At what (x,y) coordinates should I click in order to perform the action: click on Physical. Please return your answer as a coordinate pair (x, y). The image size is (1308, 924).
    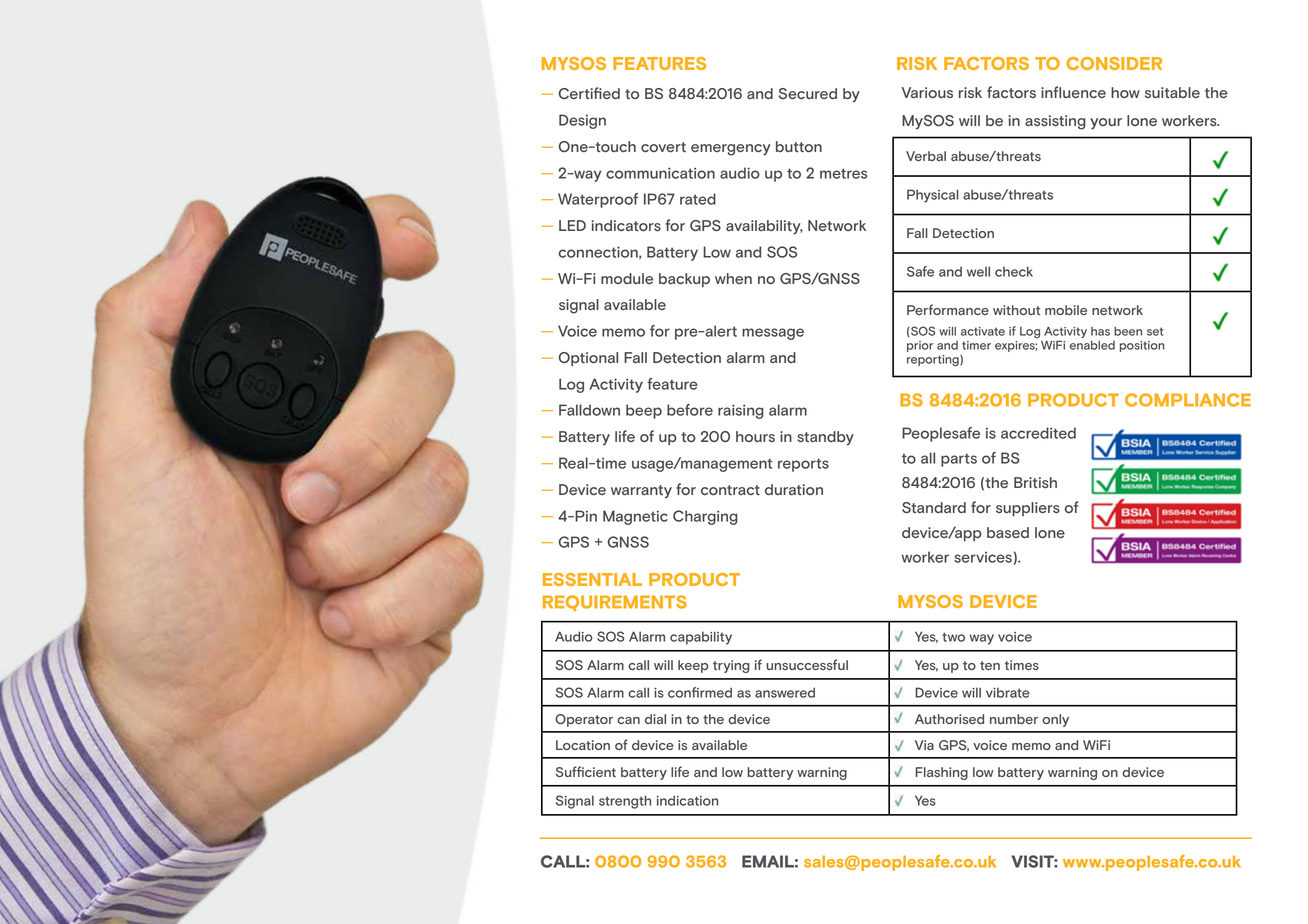
    Looking at the image, I should click on (933, 196).
